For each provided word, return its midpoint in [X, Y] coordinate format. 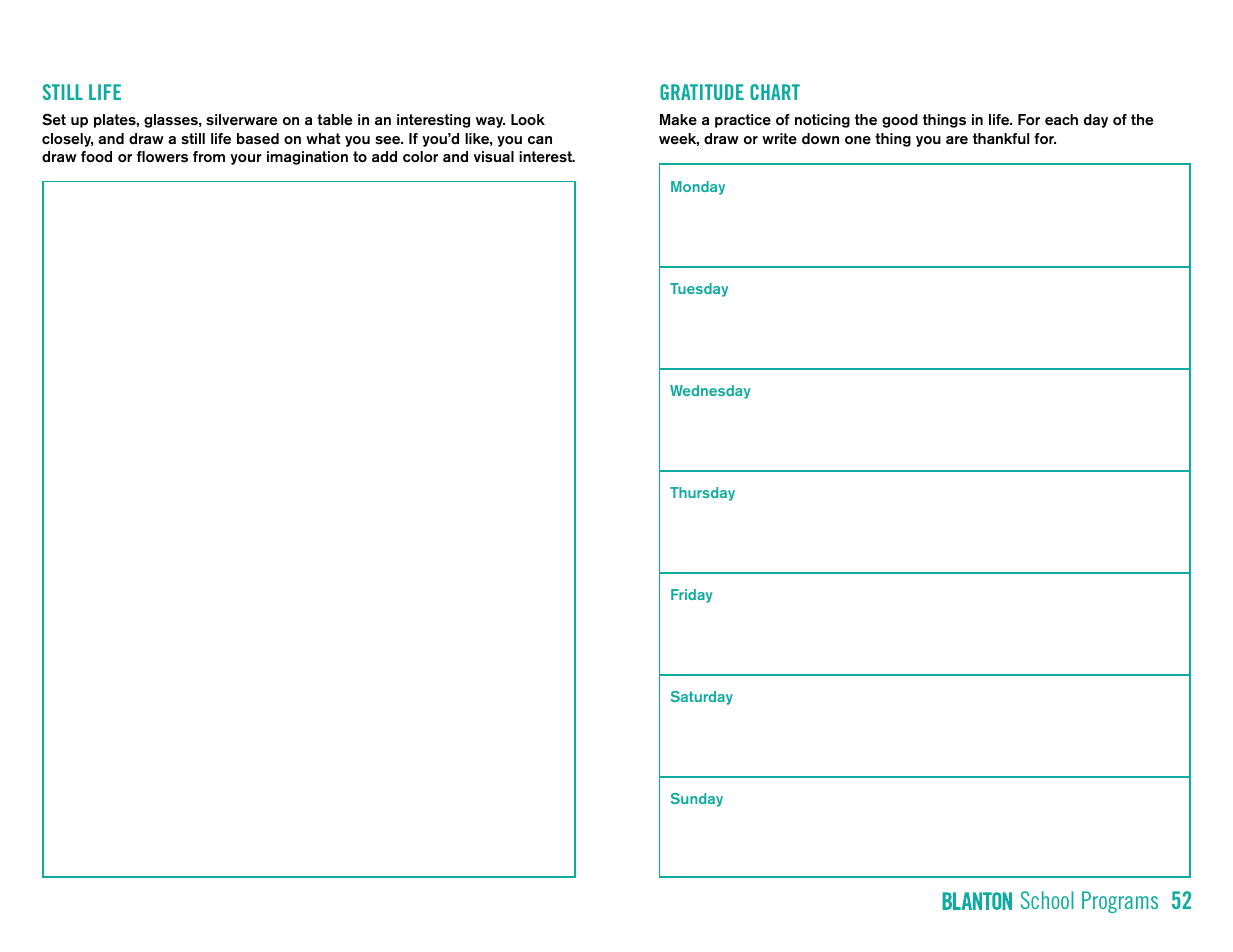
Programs [1120, 902]
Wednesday [710, 392]
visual [494, 157]
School [1047, 900]
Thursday [702, 494]
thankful [1001, 138]
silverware [241, 120]
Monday [698, 188]
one [858, 140]
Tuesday [699, 290]
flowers [162, 157]
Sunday [697, 800]
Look [528, 119]
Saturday [702, 698]
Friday [692, 596]
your [246, 159]
